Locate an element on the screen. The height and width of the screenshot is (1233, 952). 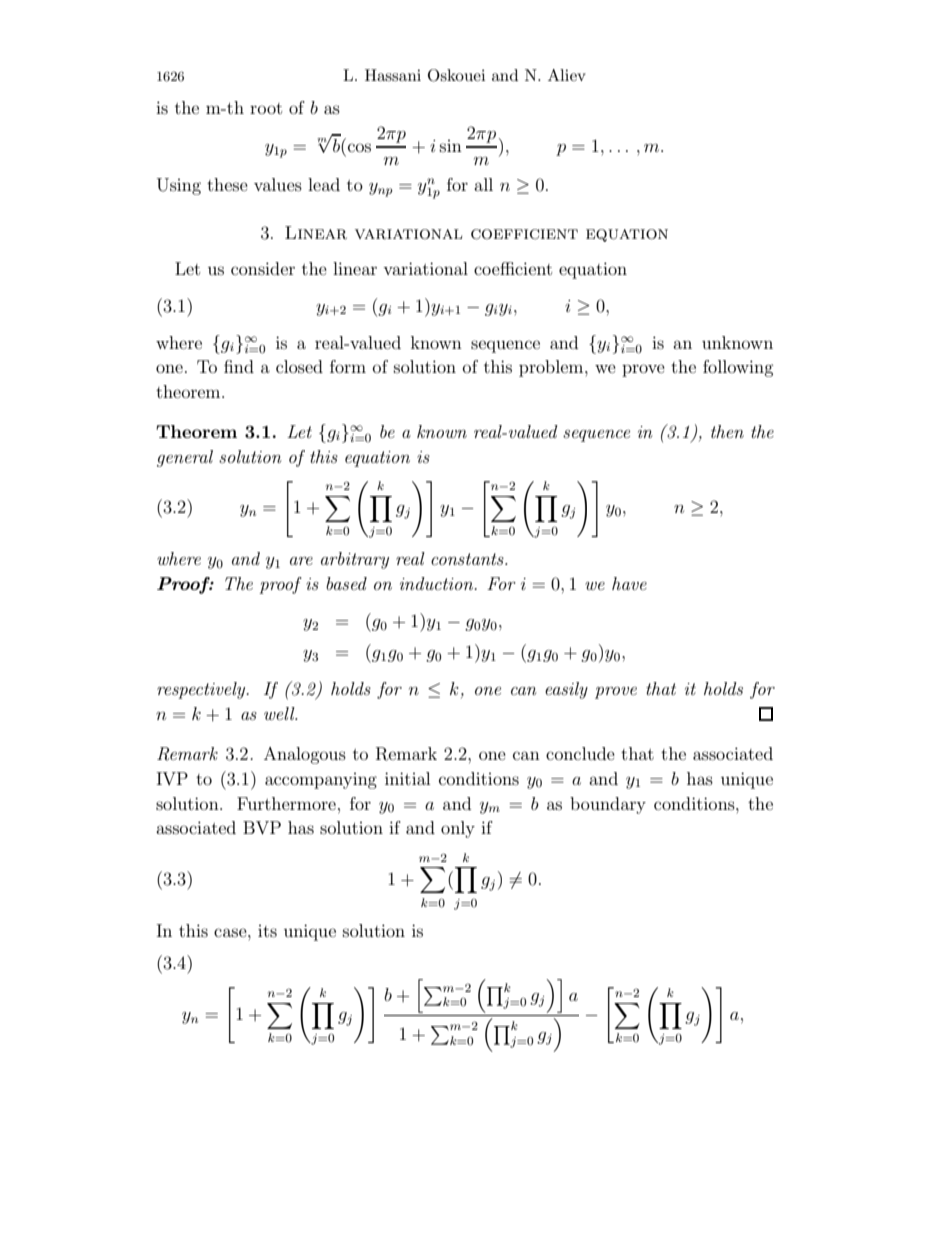
Analogous is located at coordinates (305, 755).
